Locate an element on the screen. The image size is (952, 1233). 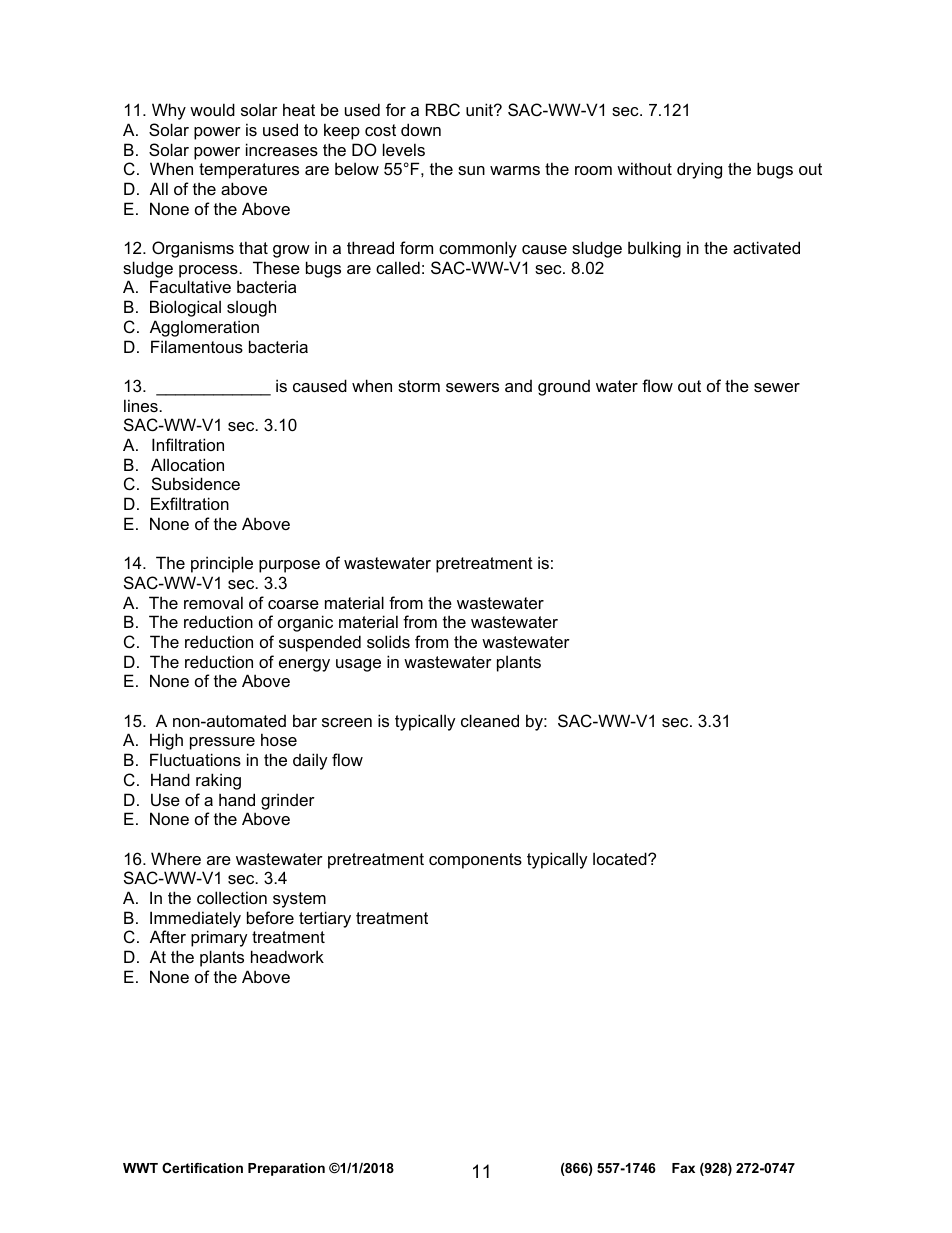
drying is located at coordinates (699, 170).
